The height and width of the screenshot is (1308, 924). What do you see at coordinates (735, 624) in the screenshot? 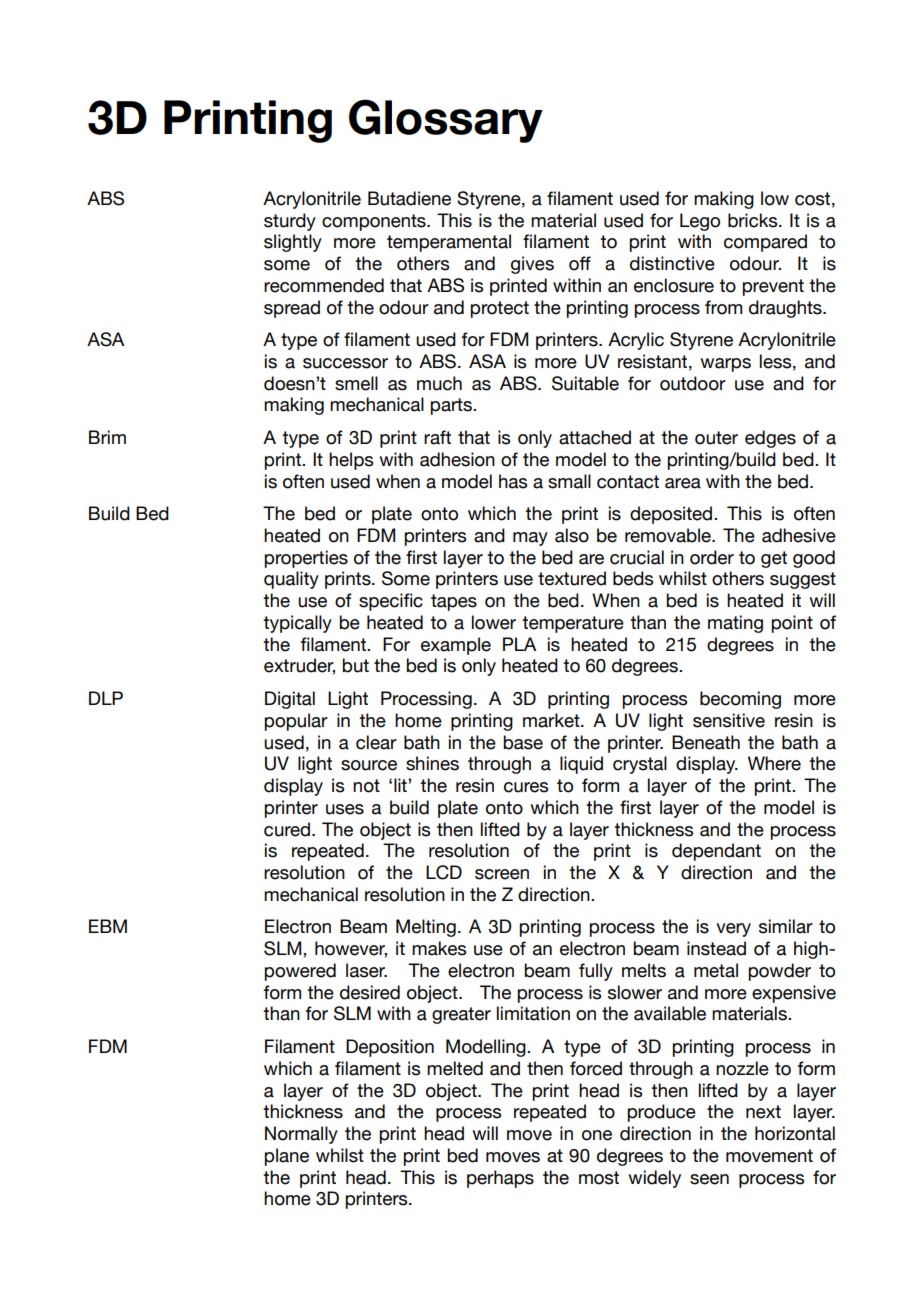
I see `mating` at bounding box center [735, 624].
